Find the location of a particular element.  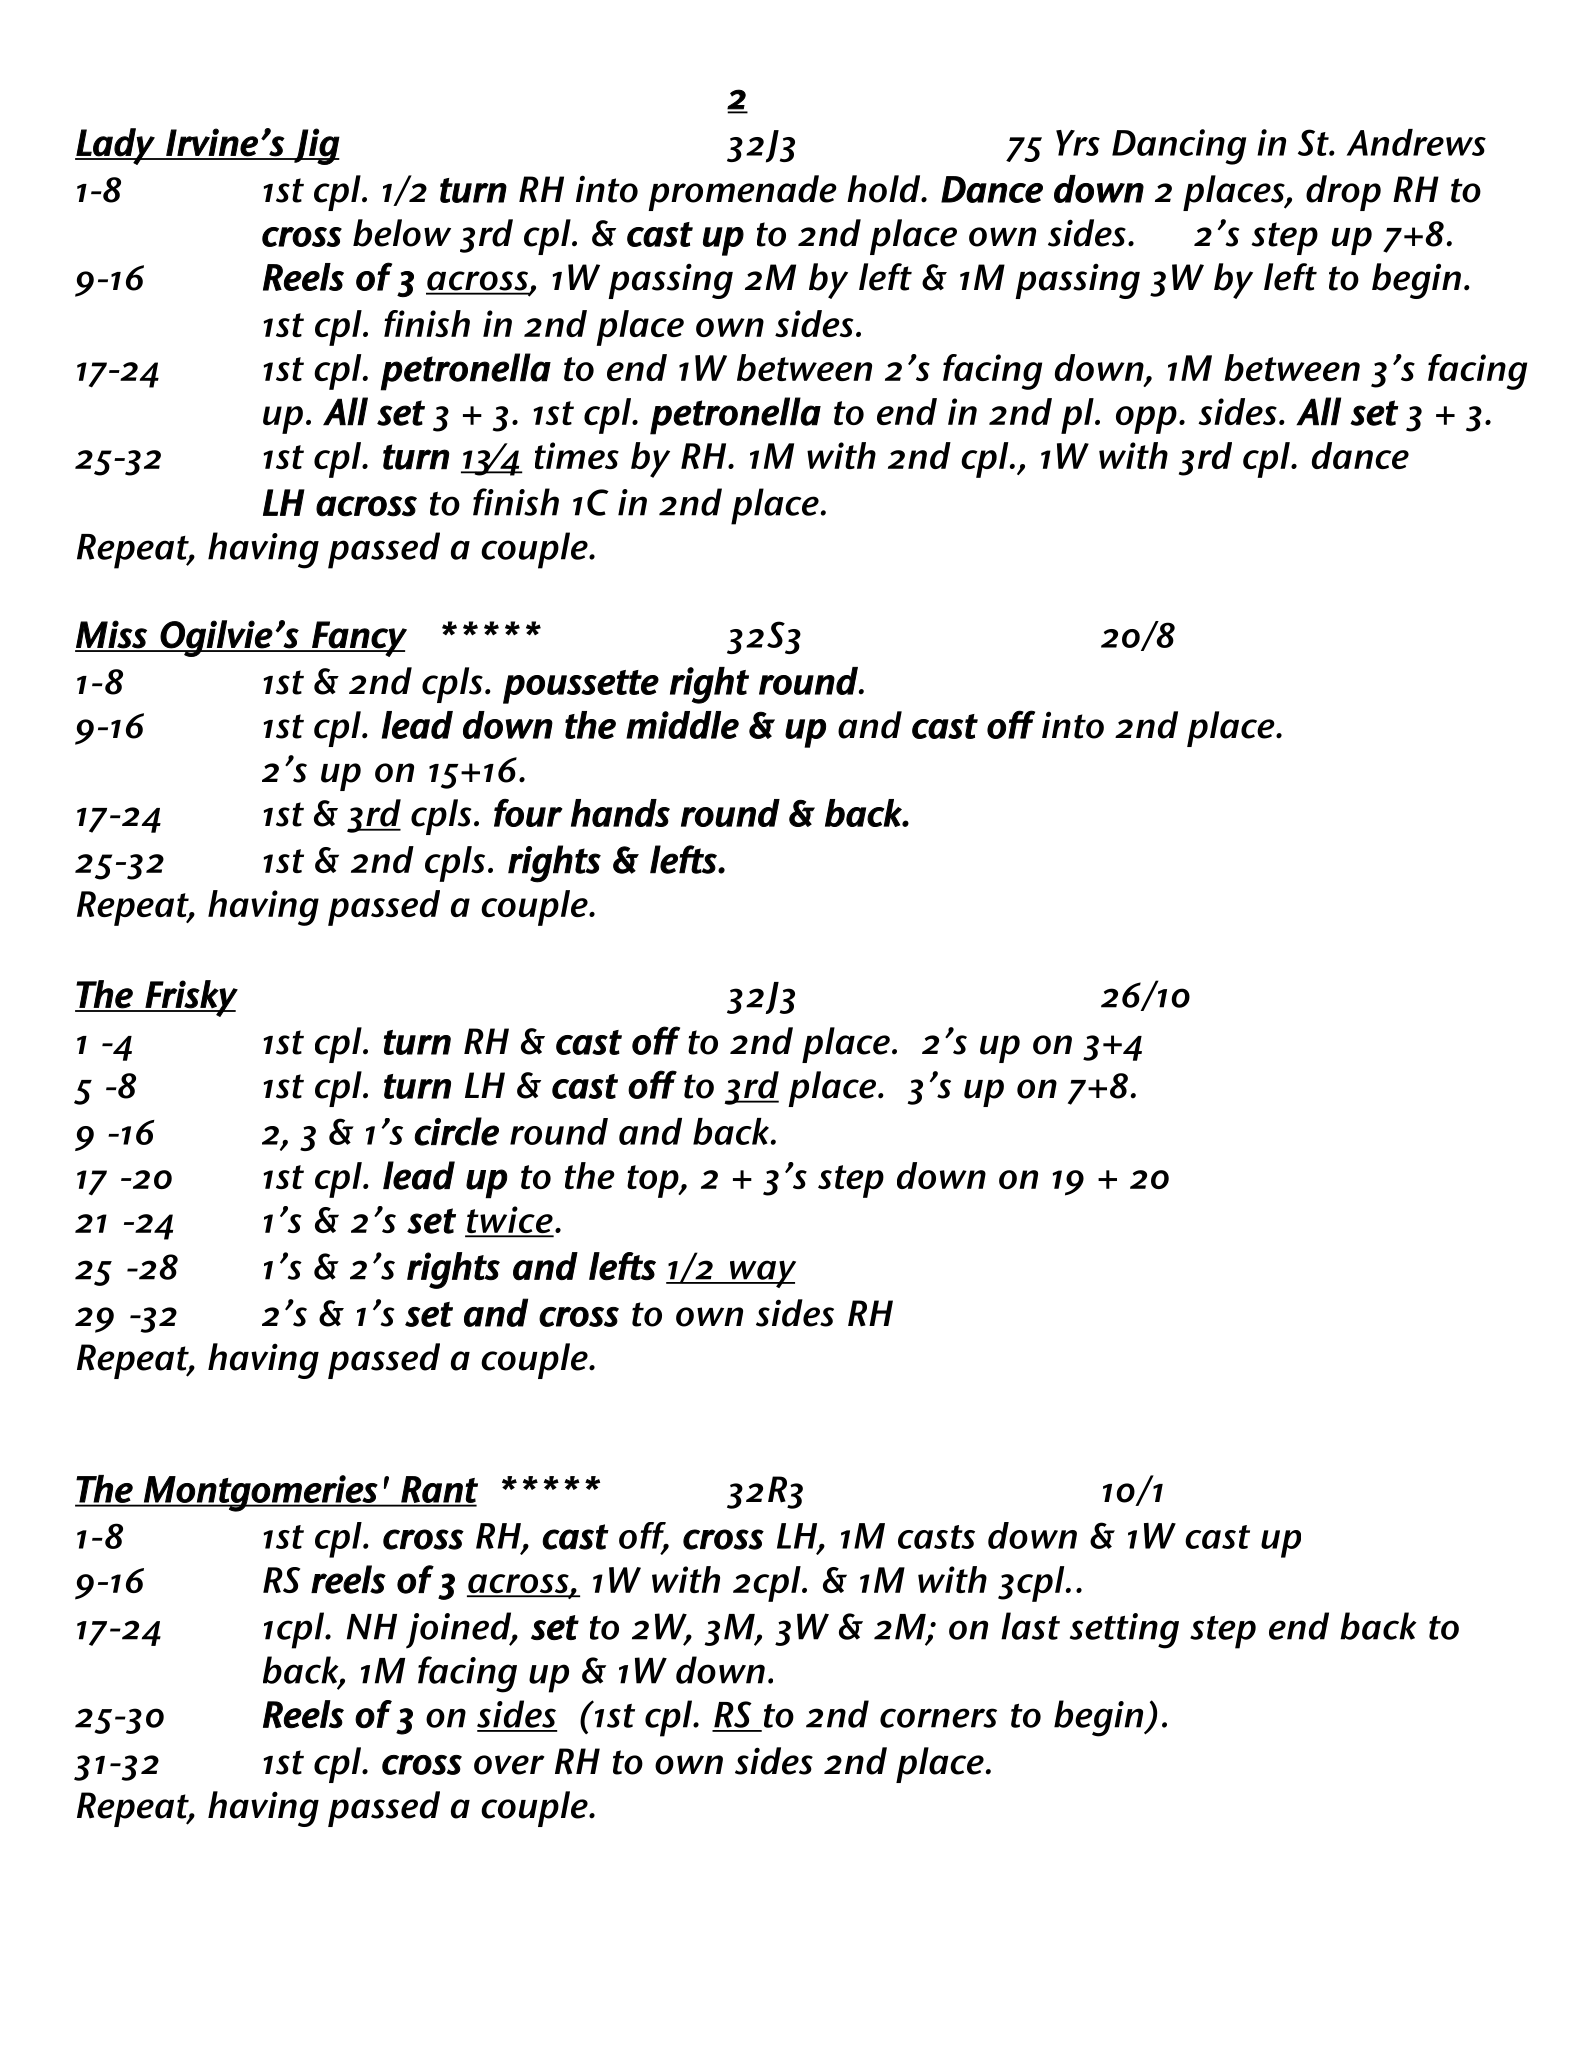

circle is located at coordinates (456, 1131).
